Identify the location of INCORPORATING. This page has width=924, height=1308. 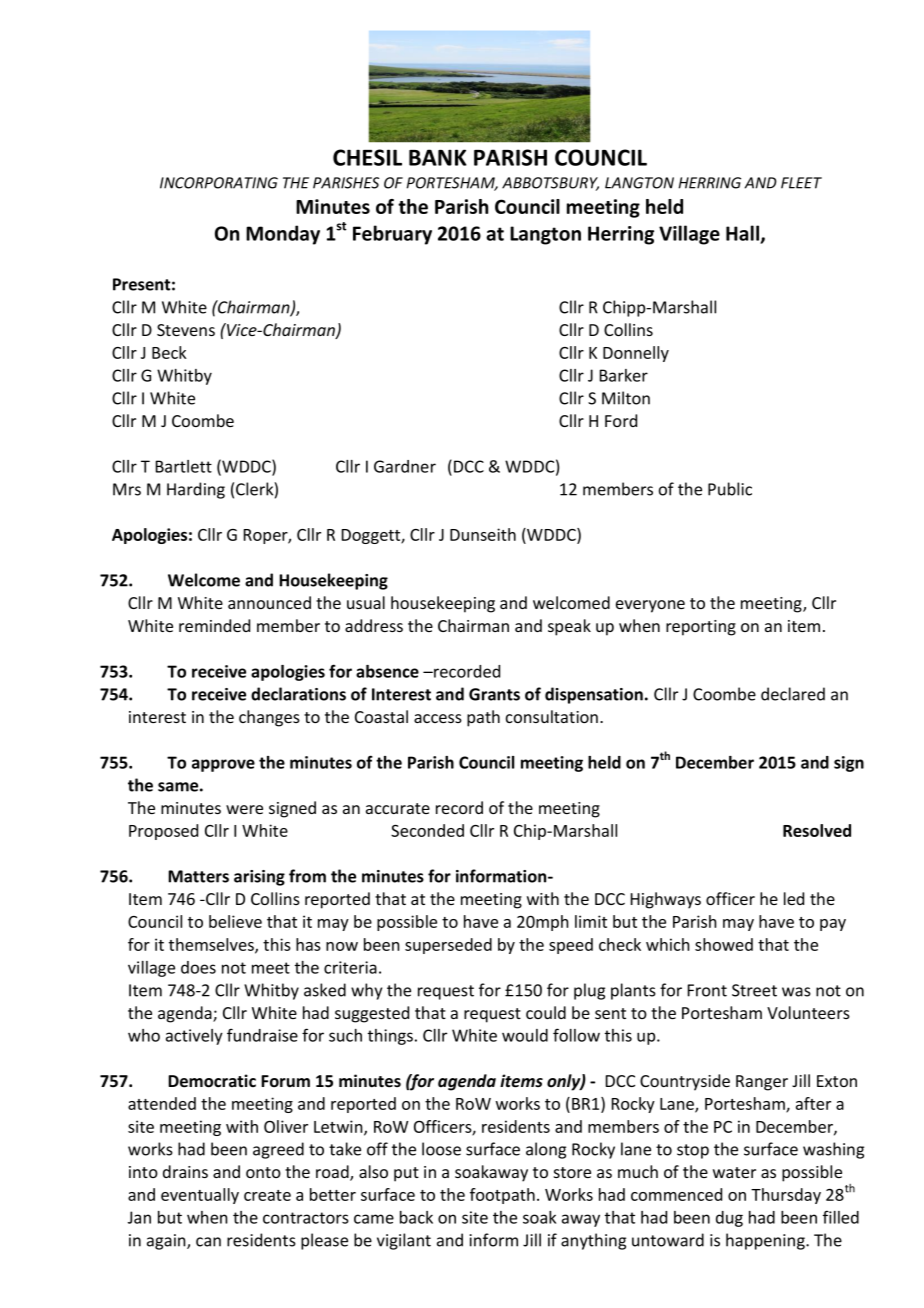
(219, 183).
